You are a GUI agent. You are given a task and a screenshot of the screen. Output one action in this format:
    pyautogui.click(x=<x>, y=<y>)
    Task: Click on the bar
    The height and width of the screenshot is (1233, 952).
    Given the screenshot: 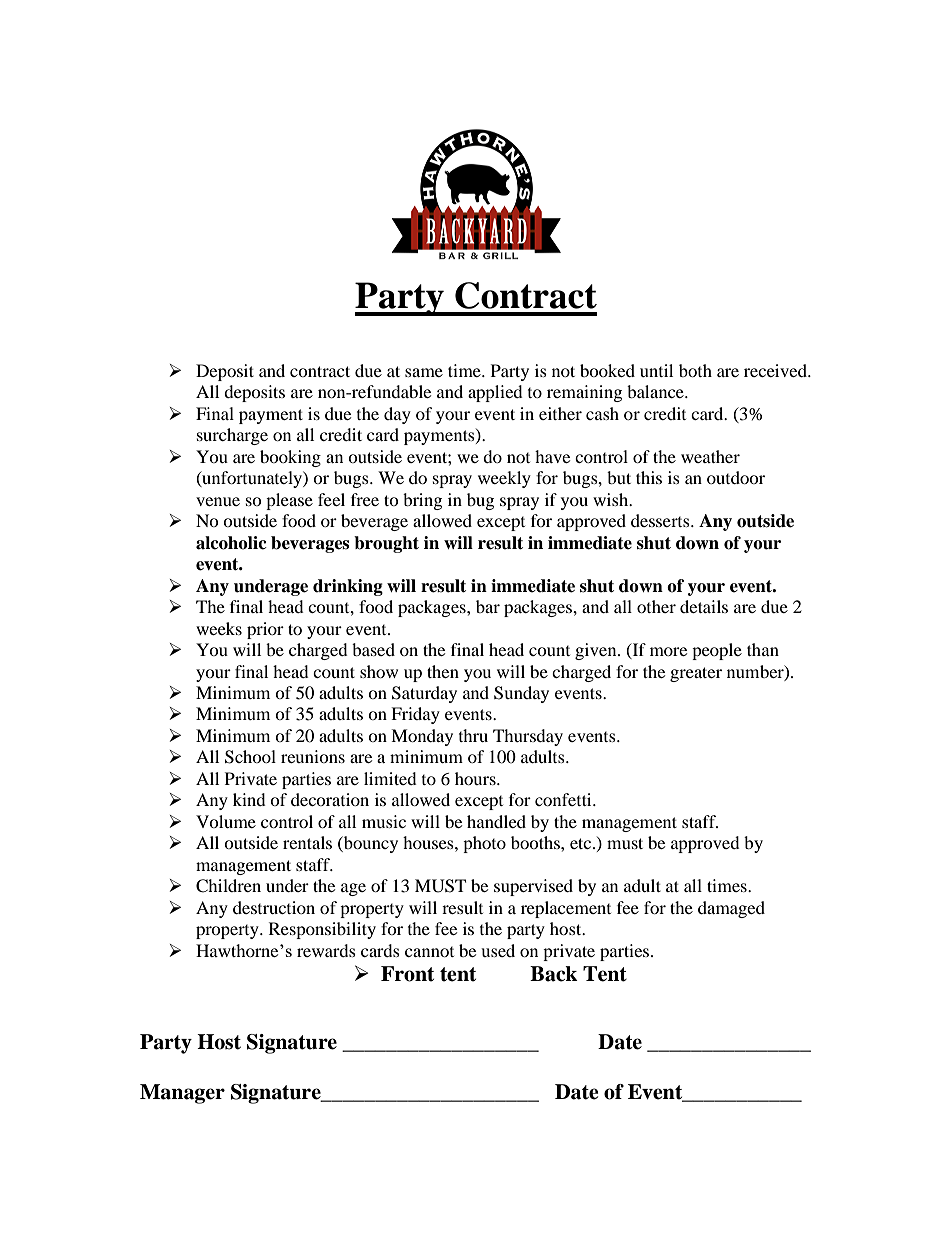 What is the action you would take?
    pyautogui.click(x=488, y=606)
